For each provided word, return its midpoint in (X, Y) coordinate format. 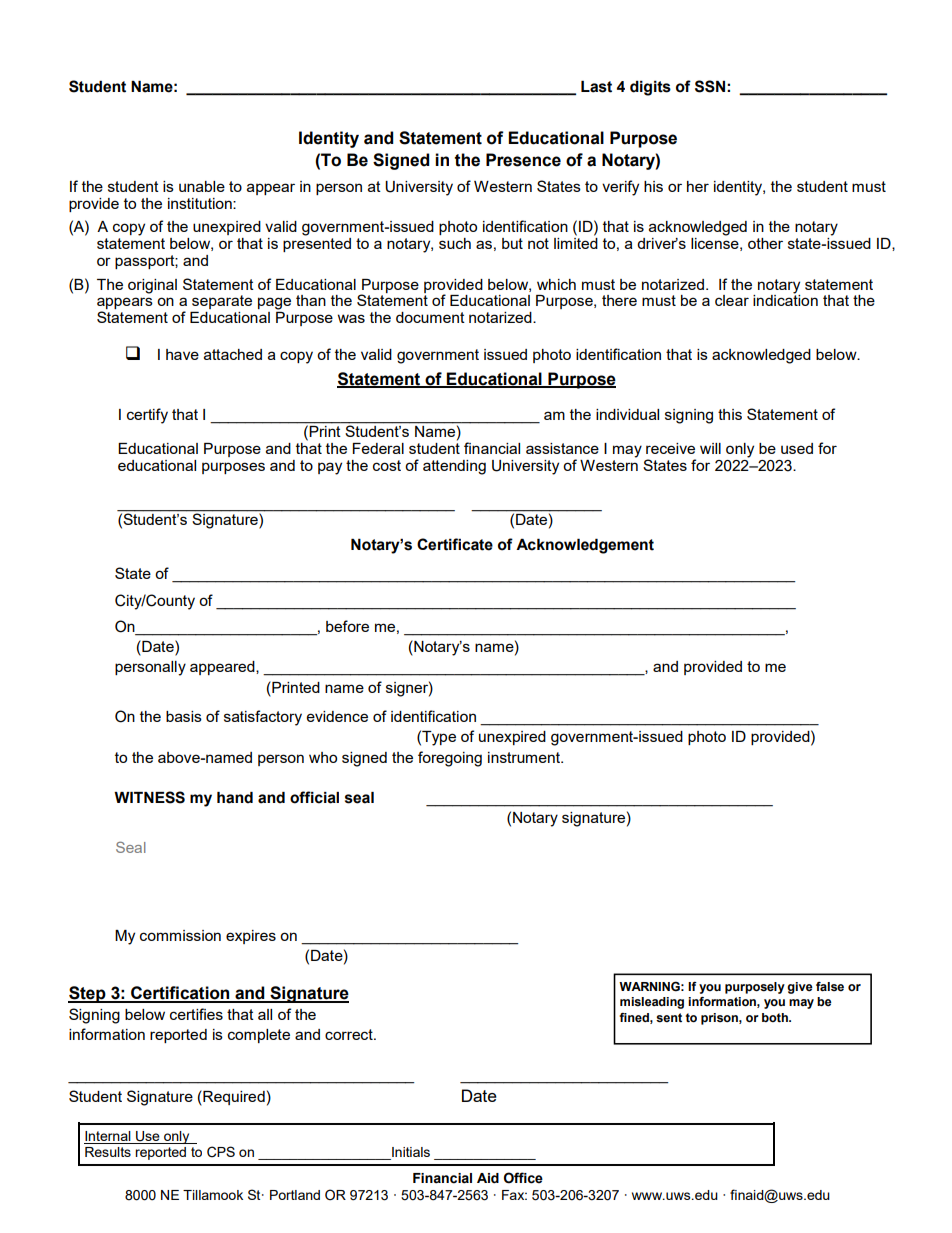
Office (523, 1178)
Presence (523, 160)
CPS (221, 1152)
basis (184, 716)
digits (650, 88)
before (347, 626)
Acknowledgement (585, 546)
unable (202, 186)
